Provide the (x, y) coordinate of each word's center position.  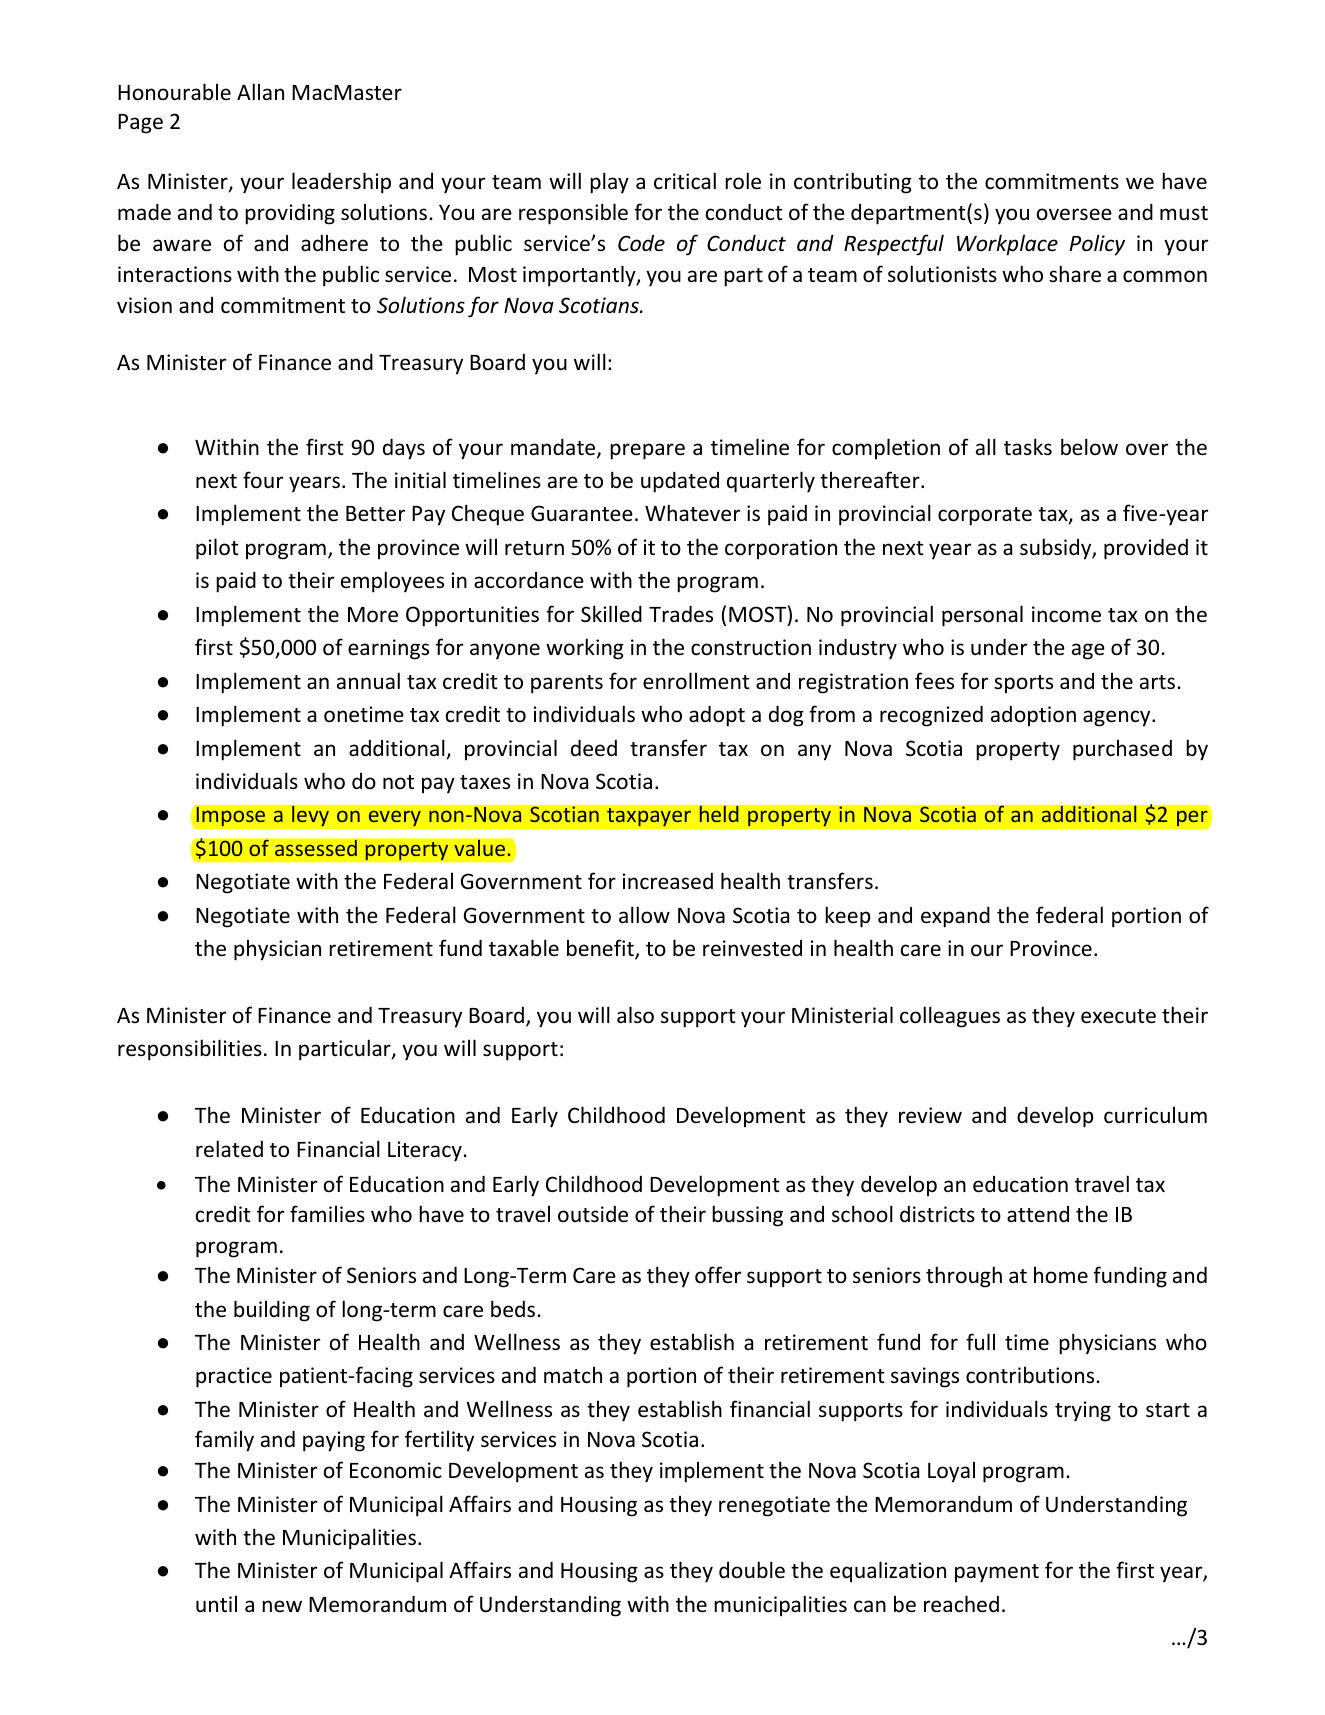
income (1066, 614)
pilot (217, 549)
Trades (681, 614)
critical (685, 181)
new (282, 1606)
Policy (1097, 245)
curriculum (1155, 1115)
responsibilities (190, 1050)
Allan (260, 91)
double (752, 1570)
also (635, 1015)
